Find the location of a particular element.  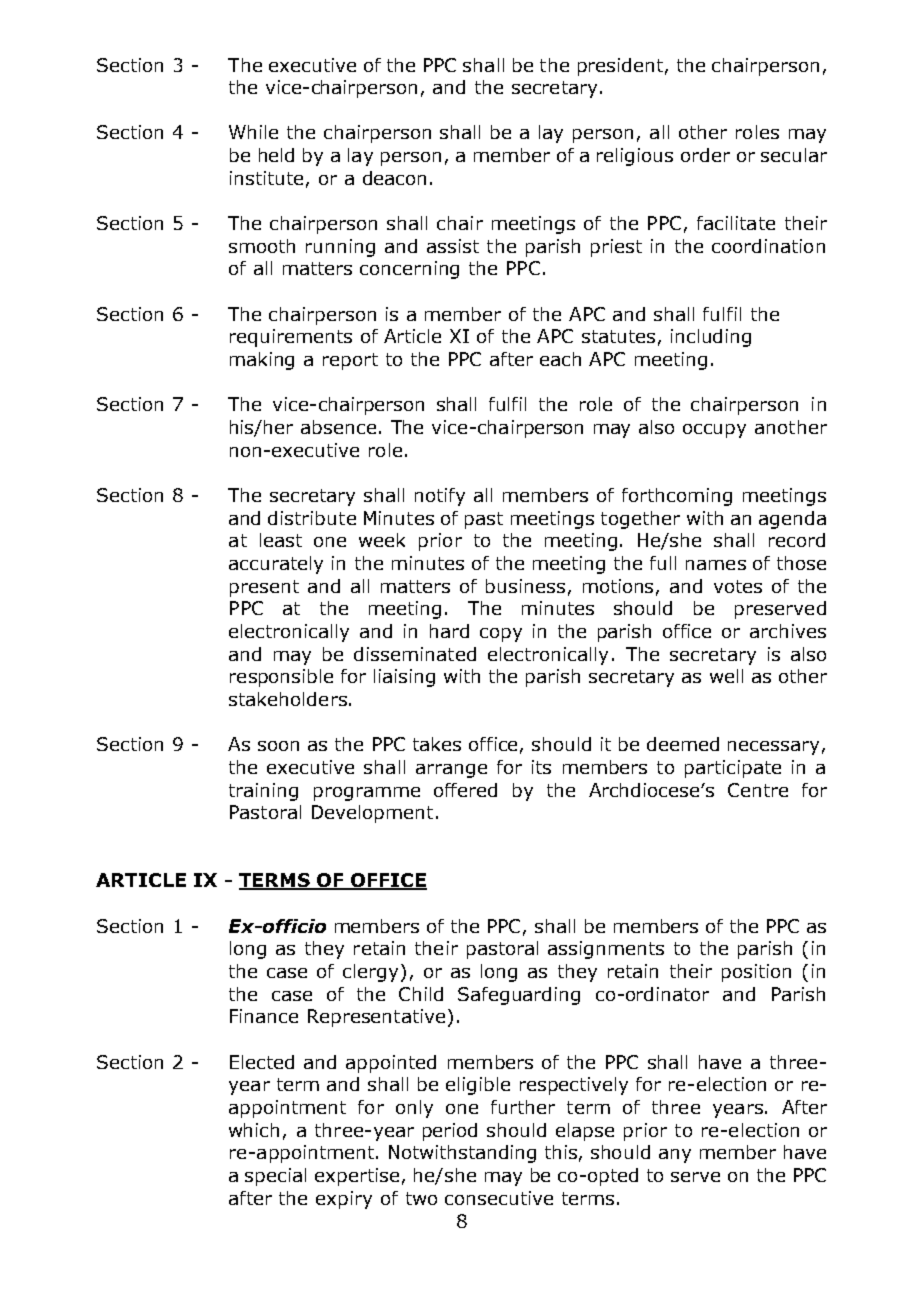

copy is located at coordinates (501, 635).
